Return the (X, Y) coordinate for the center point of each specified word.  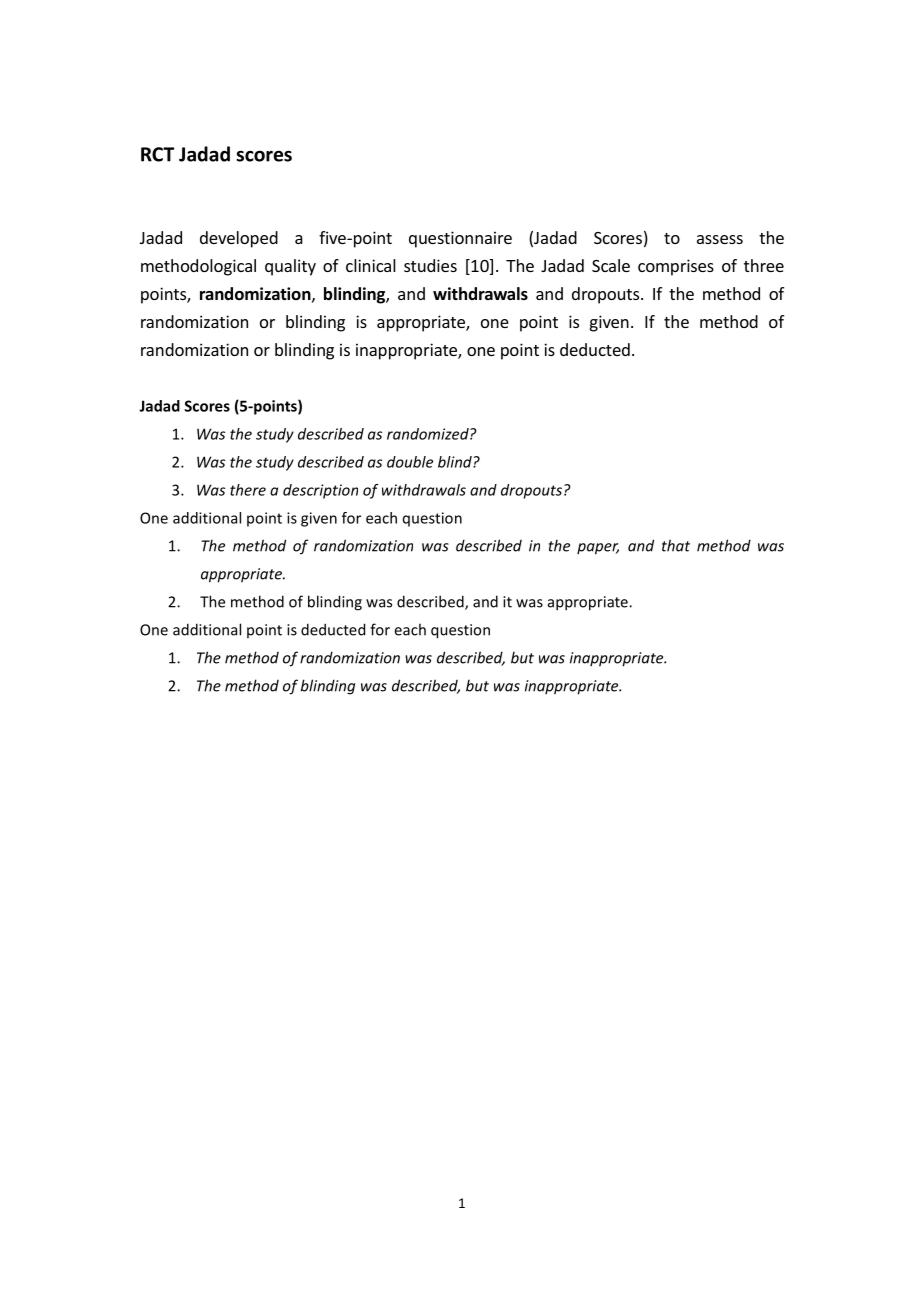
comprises (676, 267)
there (248, 490)
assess (720, 239)
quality (290, 267)
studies (430, 265)
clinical (371, 265)
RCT (157, 154)
